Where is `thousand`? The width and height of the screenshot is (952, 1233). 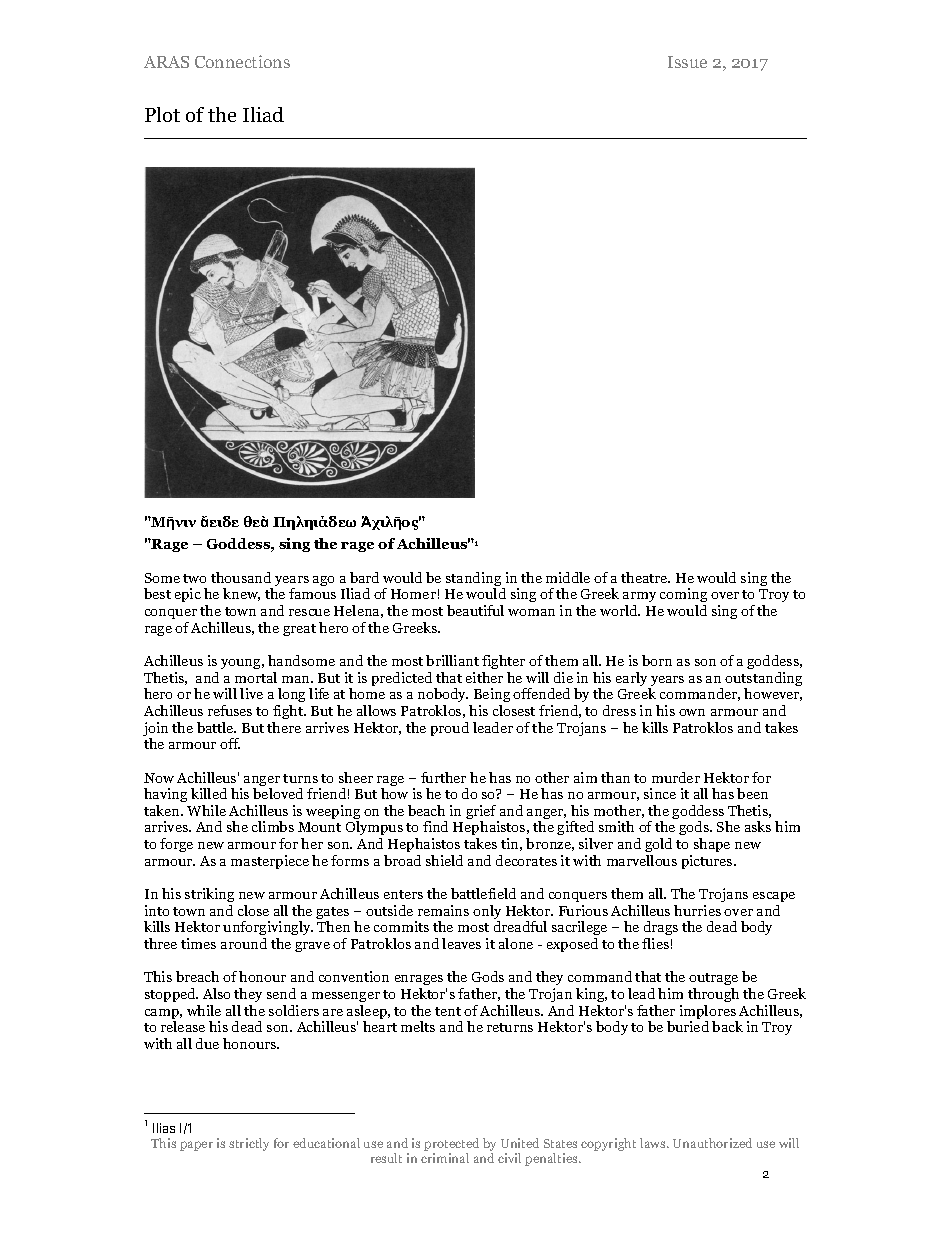 thousand is located at coordinates (241, 577).
